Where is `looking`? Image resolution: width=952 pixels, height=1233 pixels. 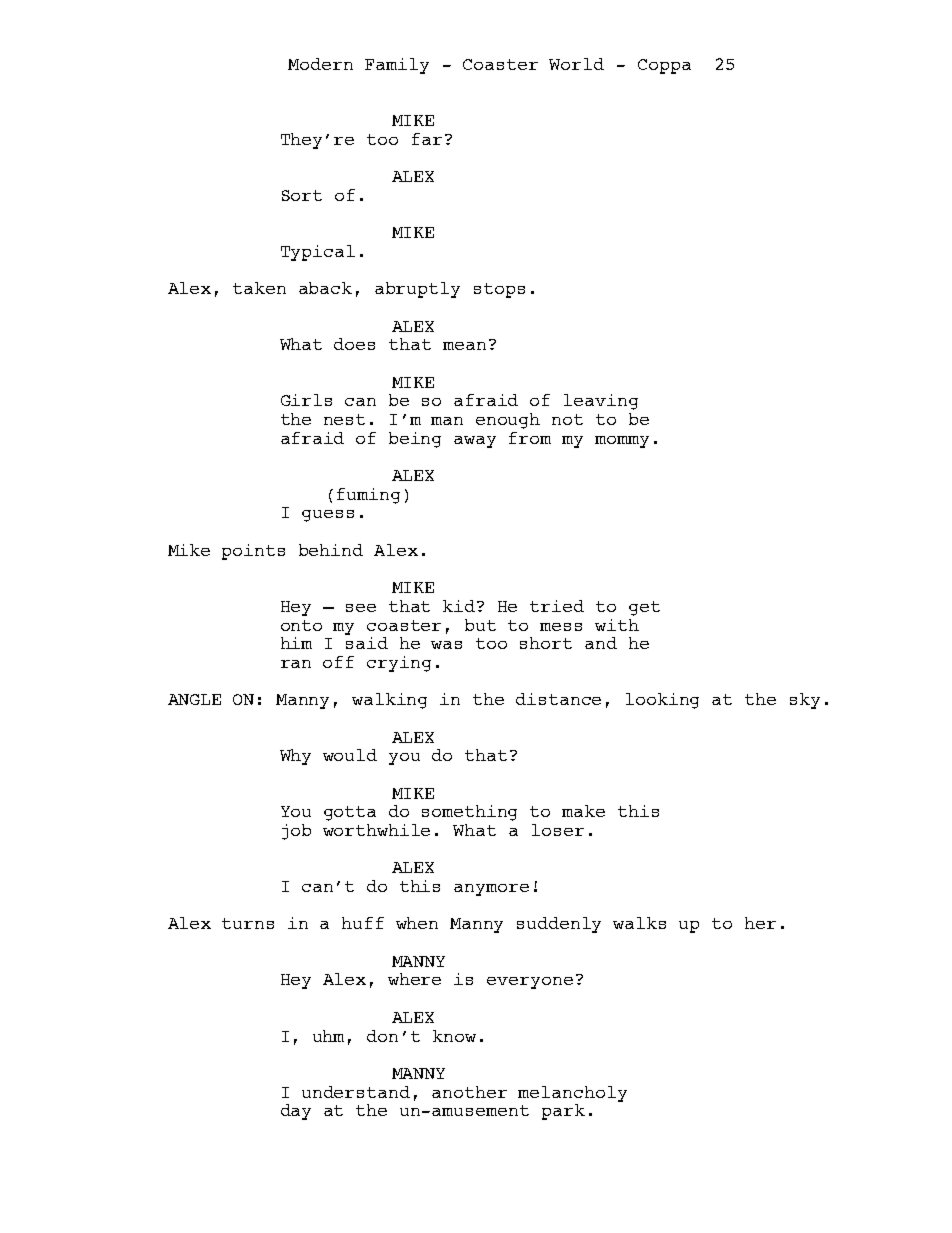
looking is located at coordinates (662, 701).
